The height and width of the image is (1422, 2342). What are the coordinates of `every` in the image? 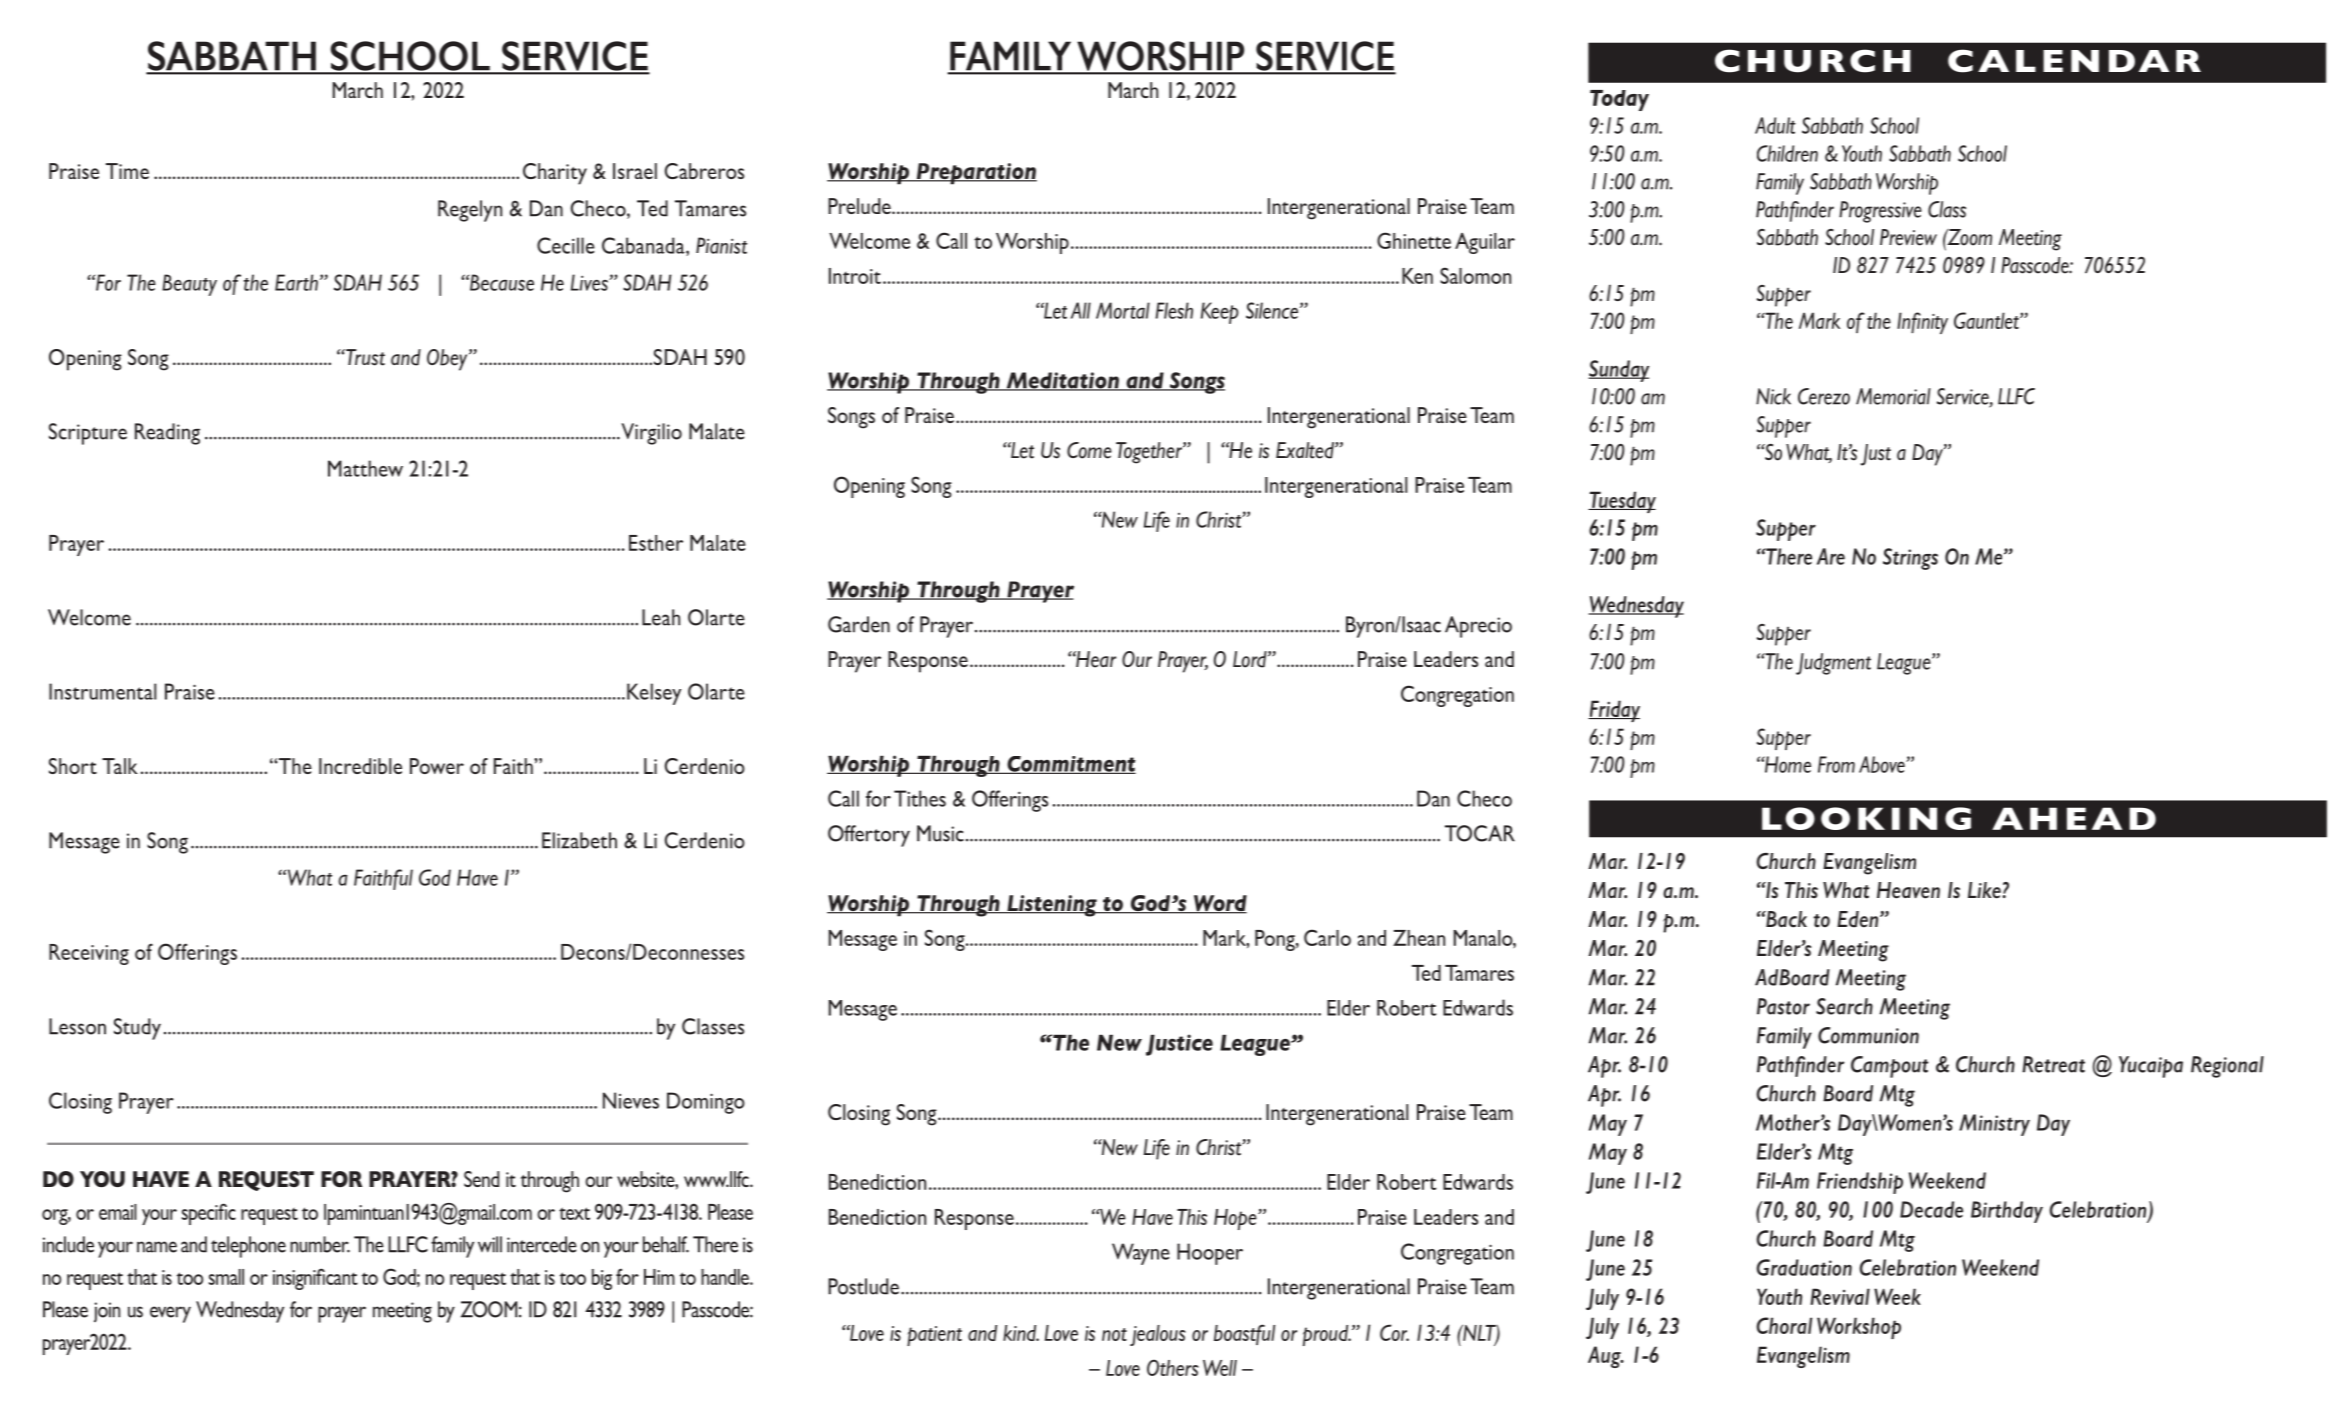 It's located at (170, 1314).
